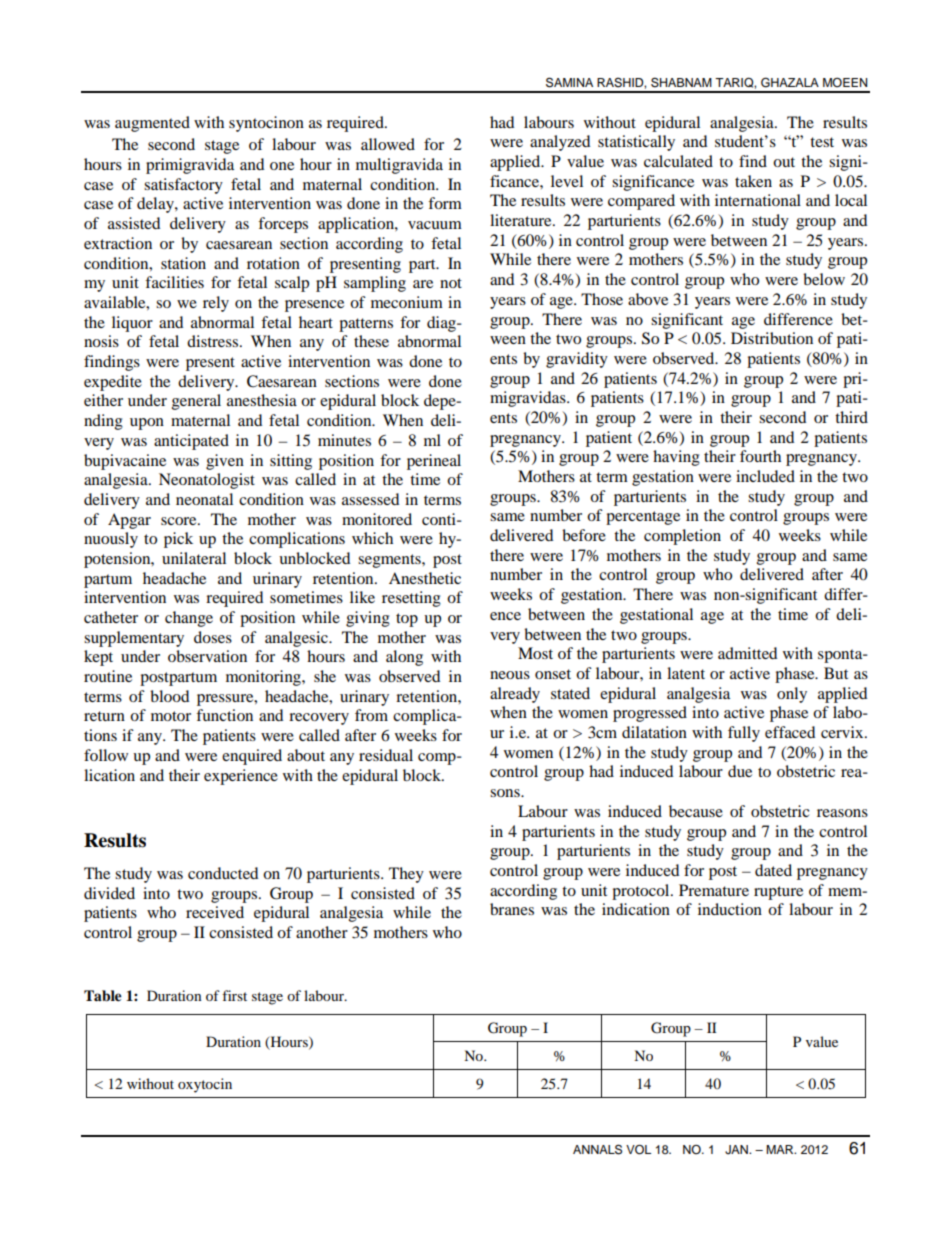 The width and height of the screenshot is (952, 1233). What do you see at coordinates (213, 637) in the screenshot?
I see `doses` at bounding box center [213, 637].
